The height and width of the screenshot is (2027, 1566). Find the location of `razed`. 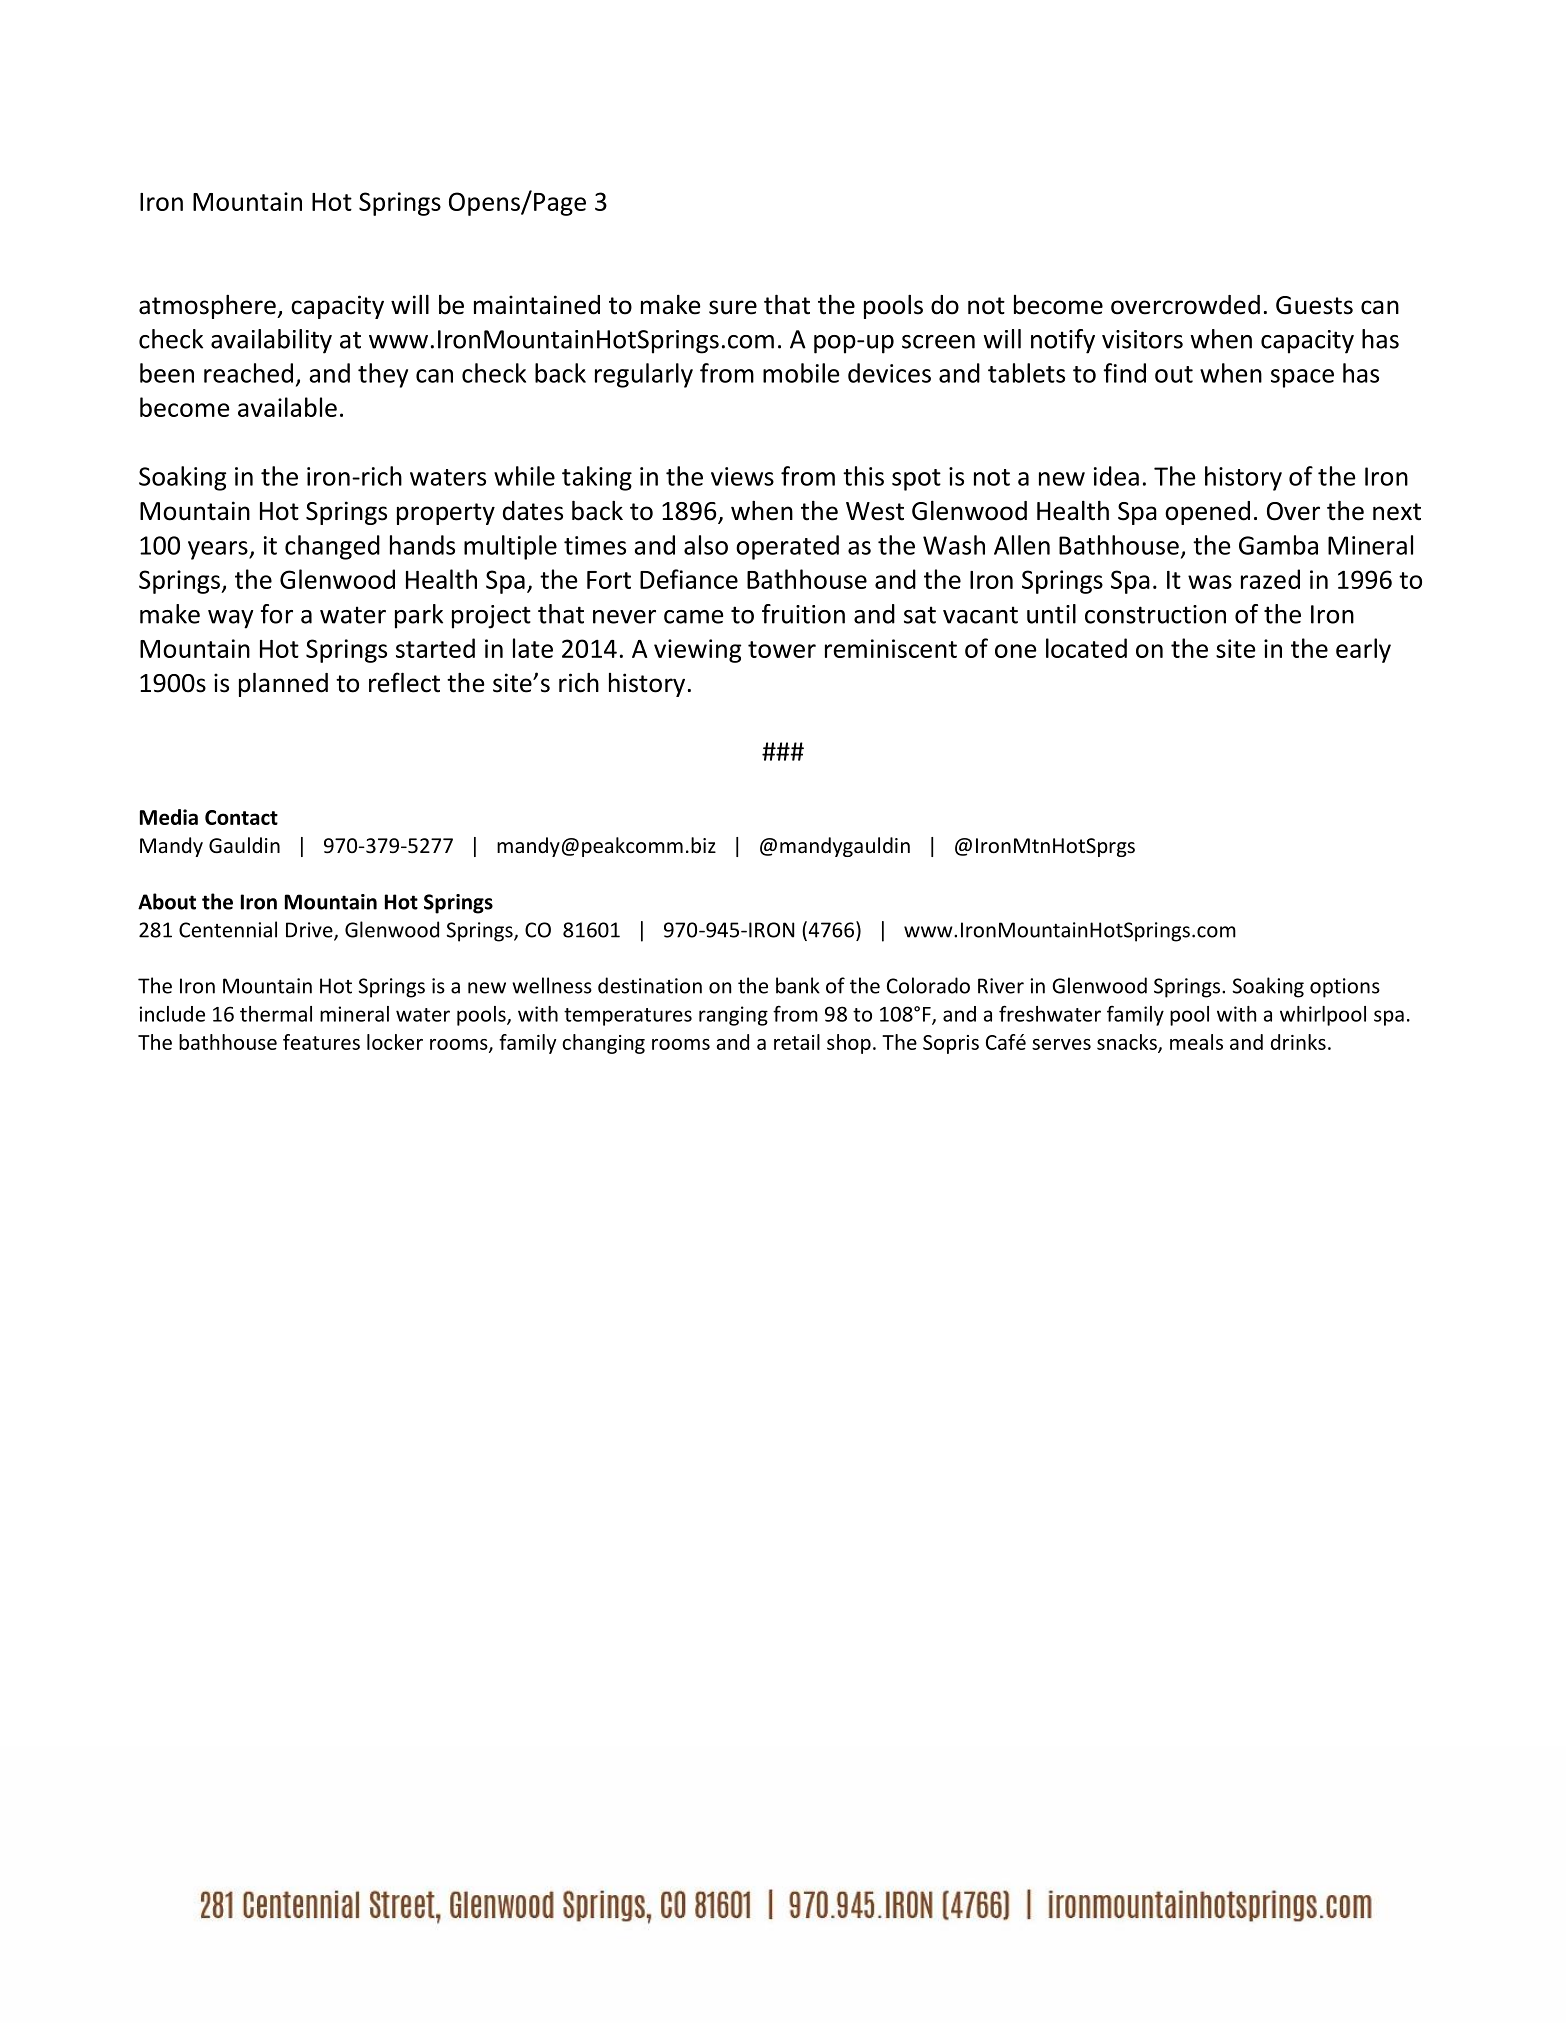

razed is located at coordinates (1270, 579).
